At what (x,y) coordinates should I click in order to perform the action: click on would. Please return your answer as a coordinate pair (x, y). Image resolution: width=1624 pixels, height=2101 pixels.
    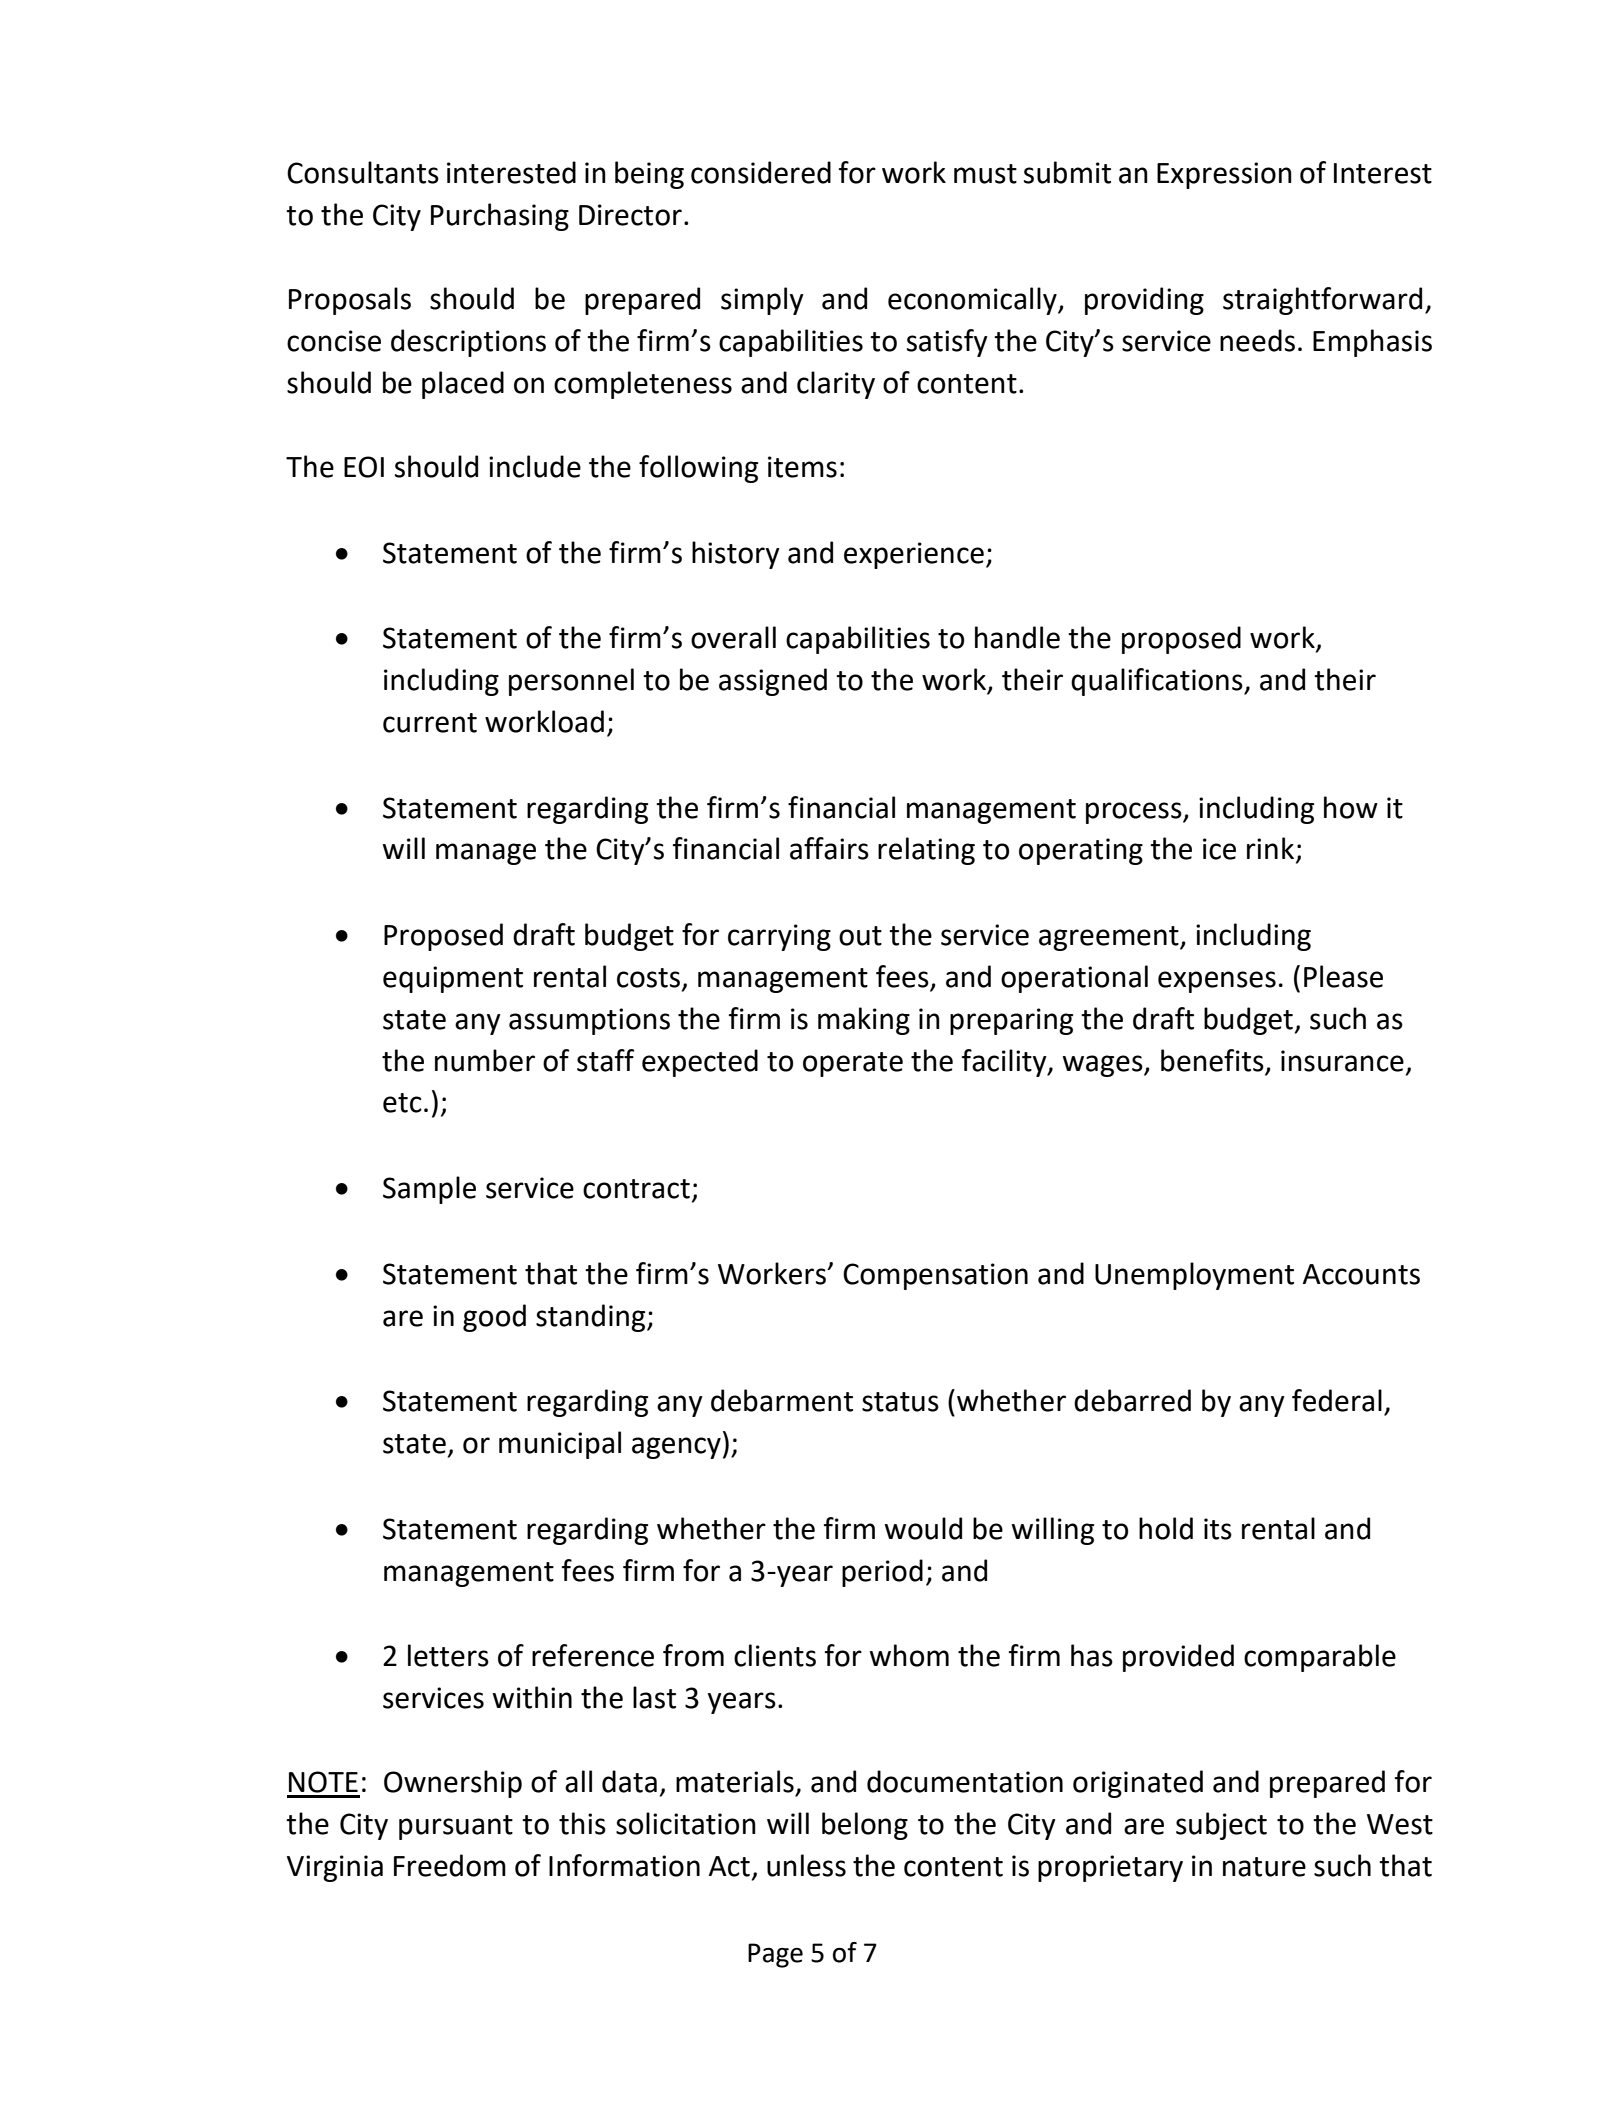
    Looking at the image, I should click on (923, 1528).
